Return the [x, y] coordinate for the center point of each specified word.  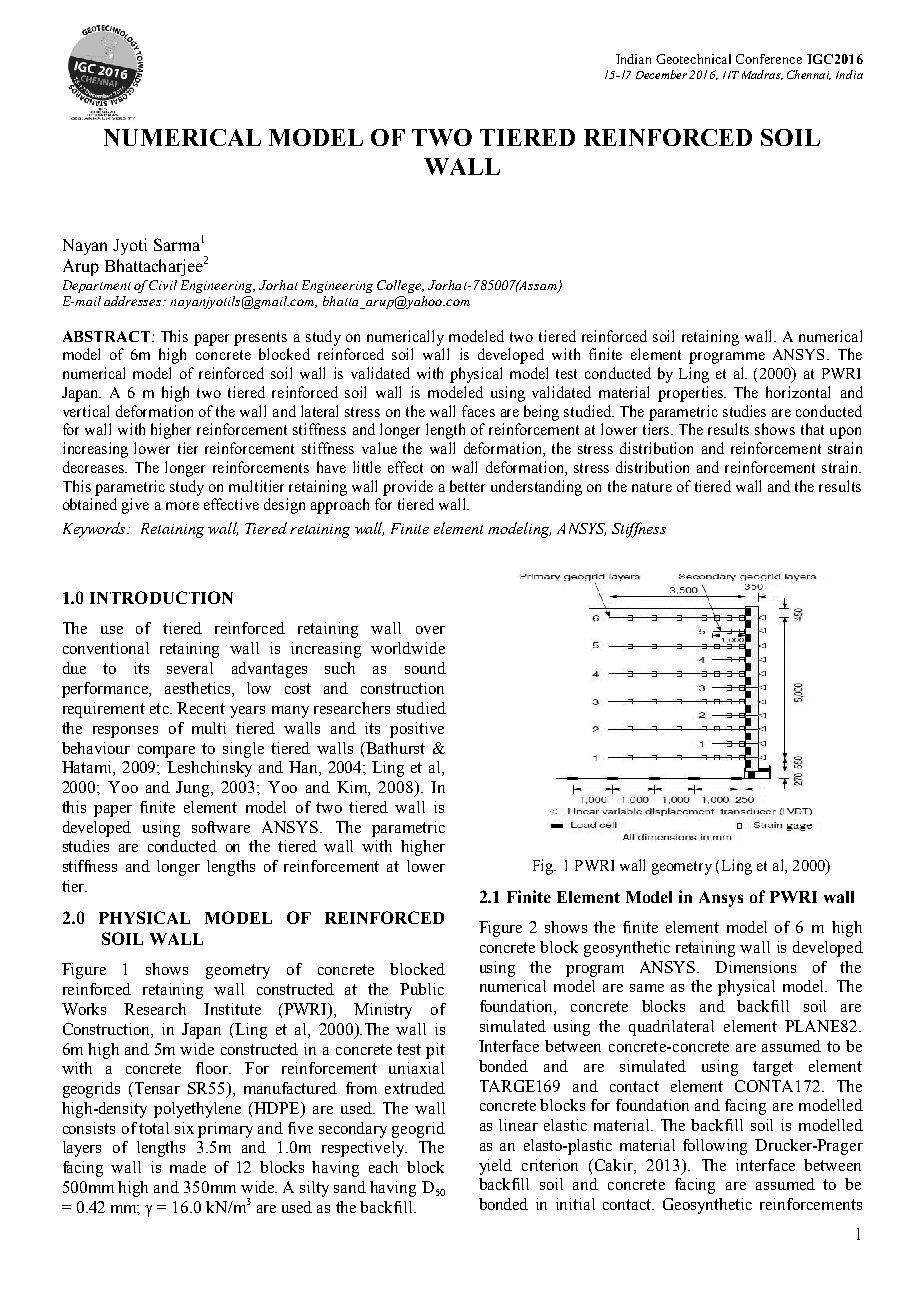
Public [422, 989]
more [182, 506]
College [400, 286]
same [647, 988]
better [467, 486]
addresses [134, 301]
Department [97, 286]
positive [417, 730]
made [188, 1167]
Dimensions [755, 967]
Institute [232, 1009]
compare [166, 752]
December [663, 74]
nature [652, 487]
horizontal [798, 392]
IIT [731, 75]
